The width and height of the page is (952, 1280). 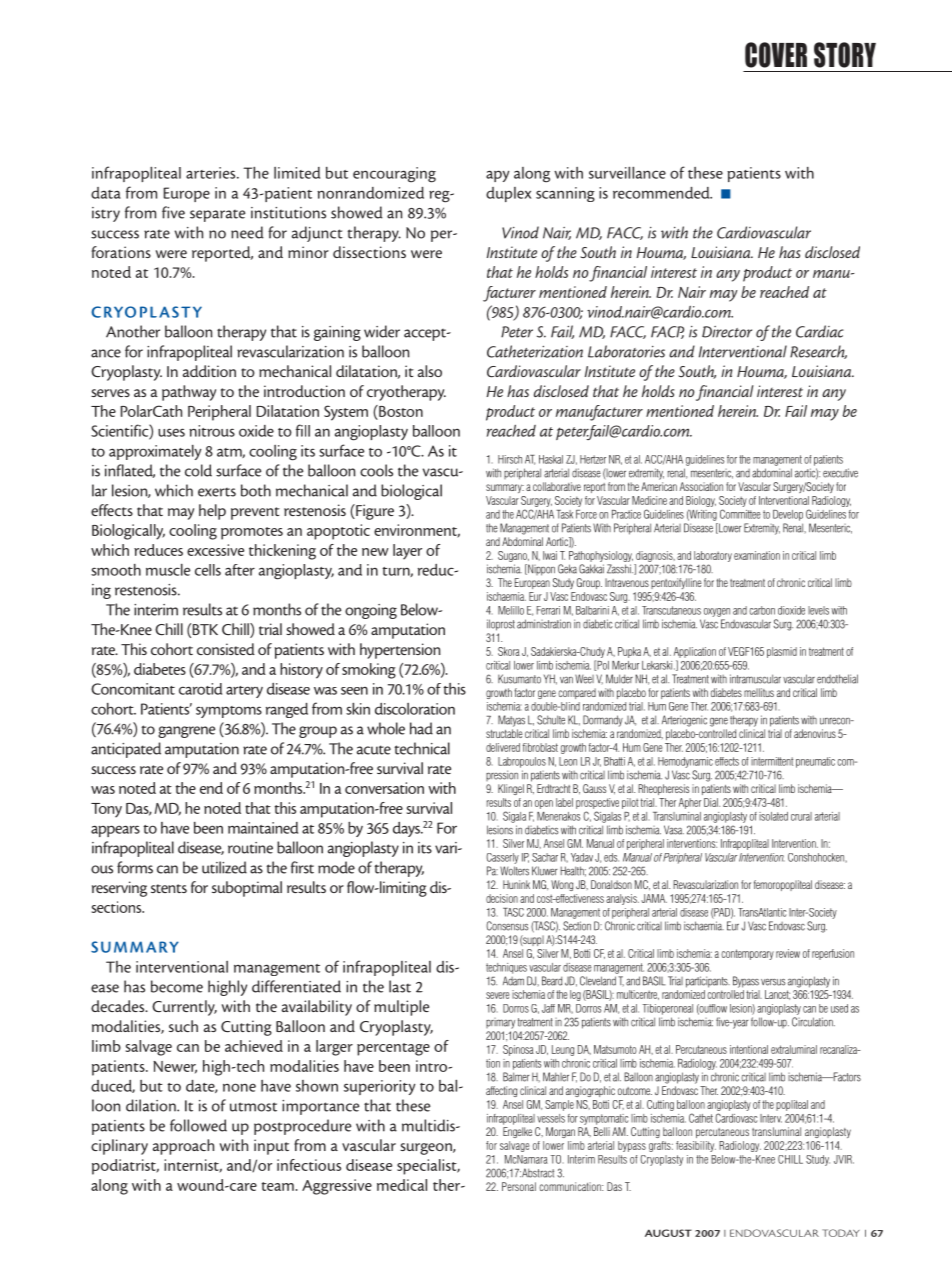 What do you see at coordinates (212, 173) in the page?
I see `arteries` at bounding box center [212, 173].
